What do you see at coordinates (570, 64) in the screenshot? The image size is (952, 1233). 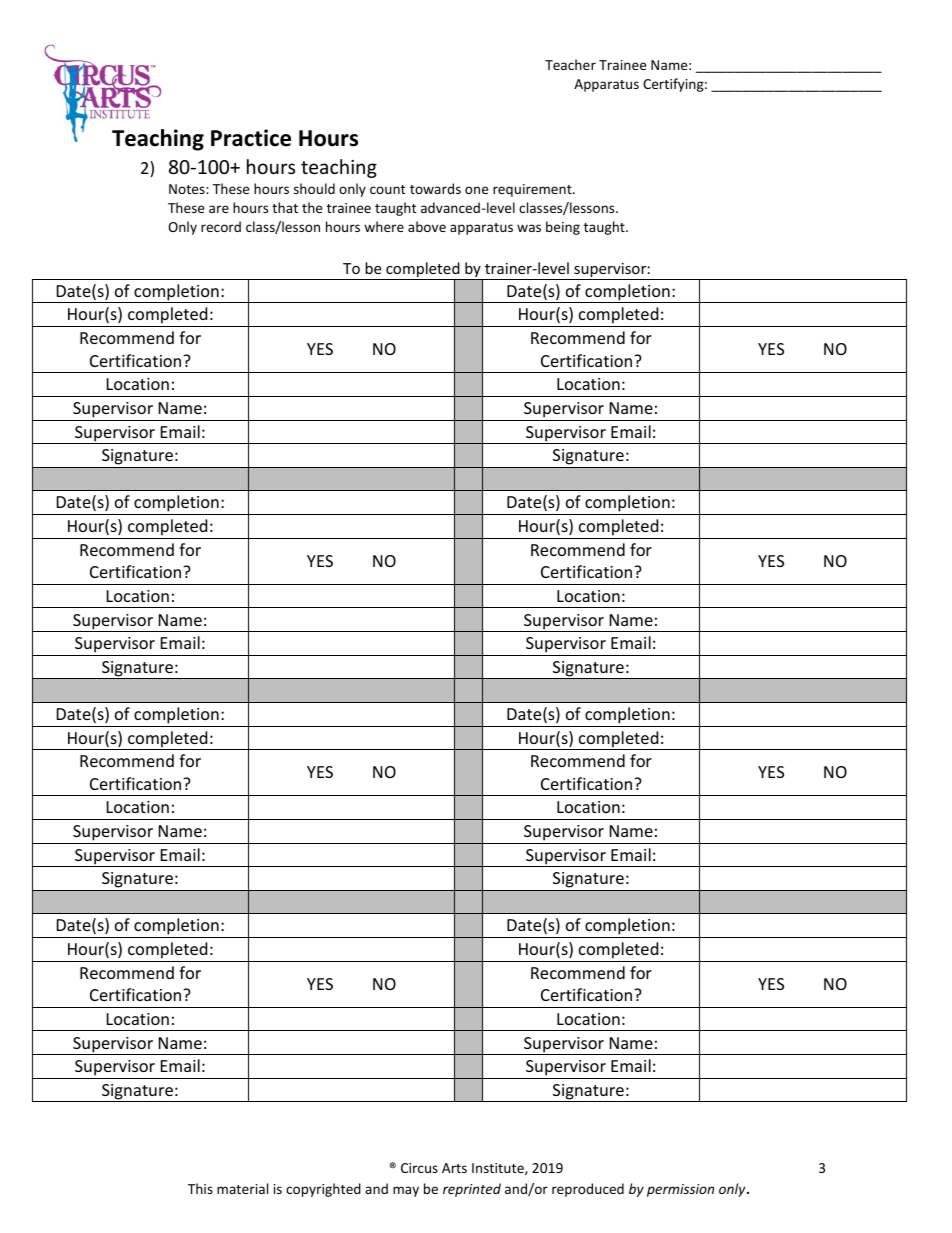 I see `Teacher` at bounding box center [570, 64].
